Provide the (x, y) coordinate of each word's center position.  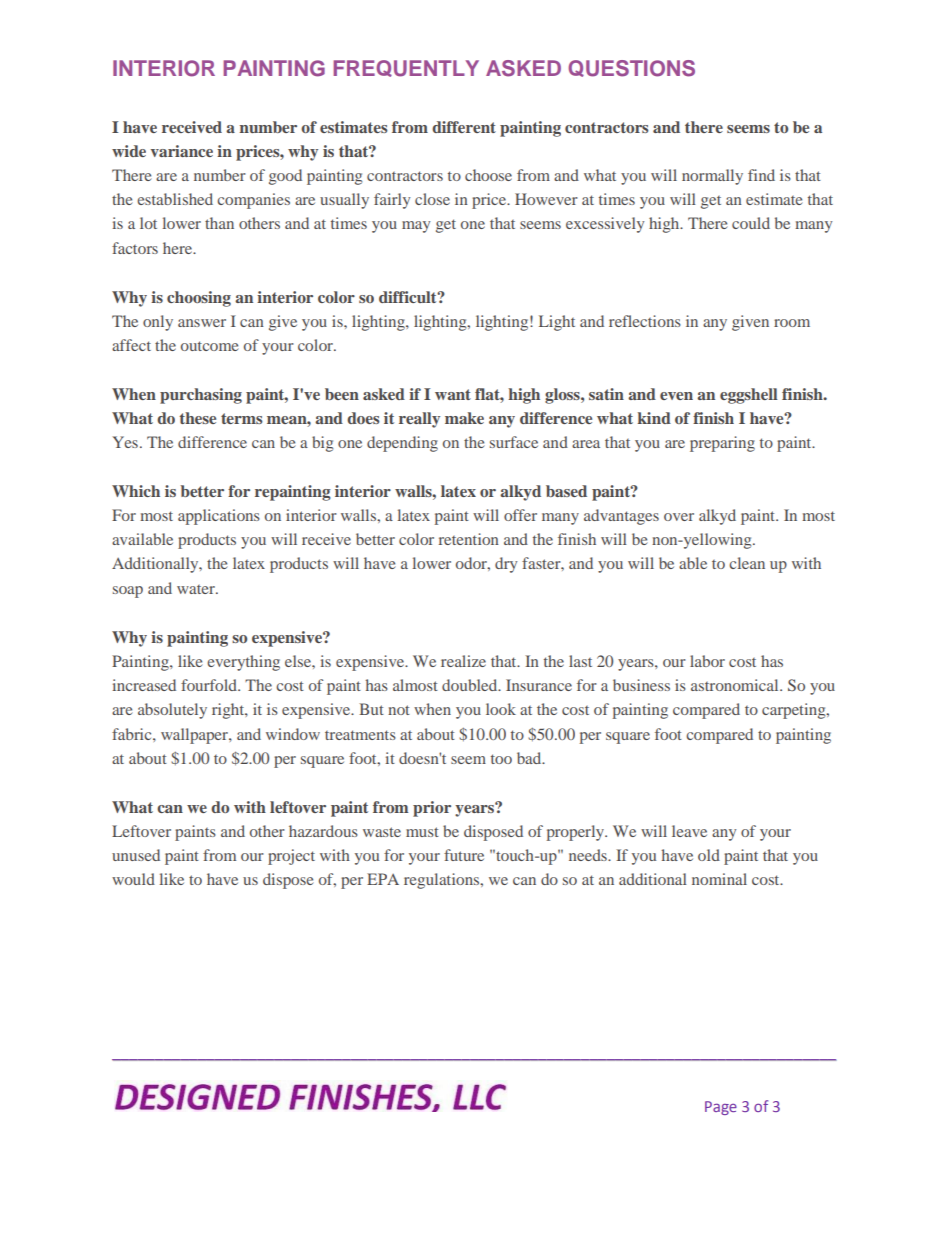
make (464, 418)
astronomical (736, 685)
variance (182, 151)
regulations (443, 881)
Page (721, 1108)
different (464, 127)
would (133, 879)
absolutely (172, 711)
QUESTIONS (631, 68)
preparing (722, 444)
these (198, 418)
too (501, 759)
